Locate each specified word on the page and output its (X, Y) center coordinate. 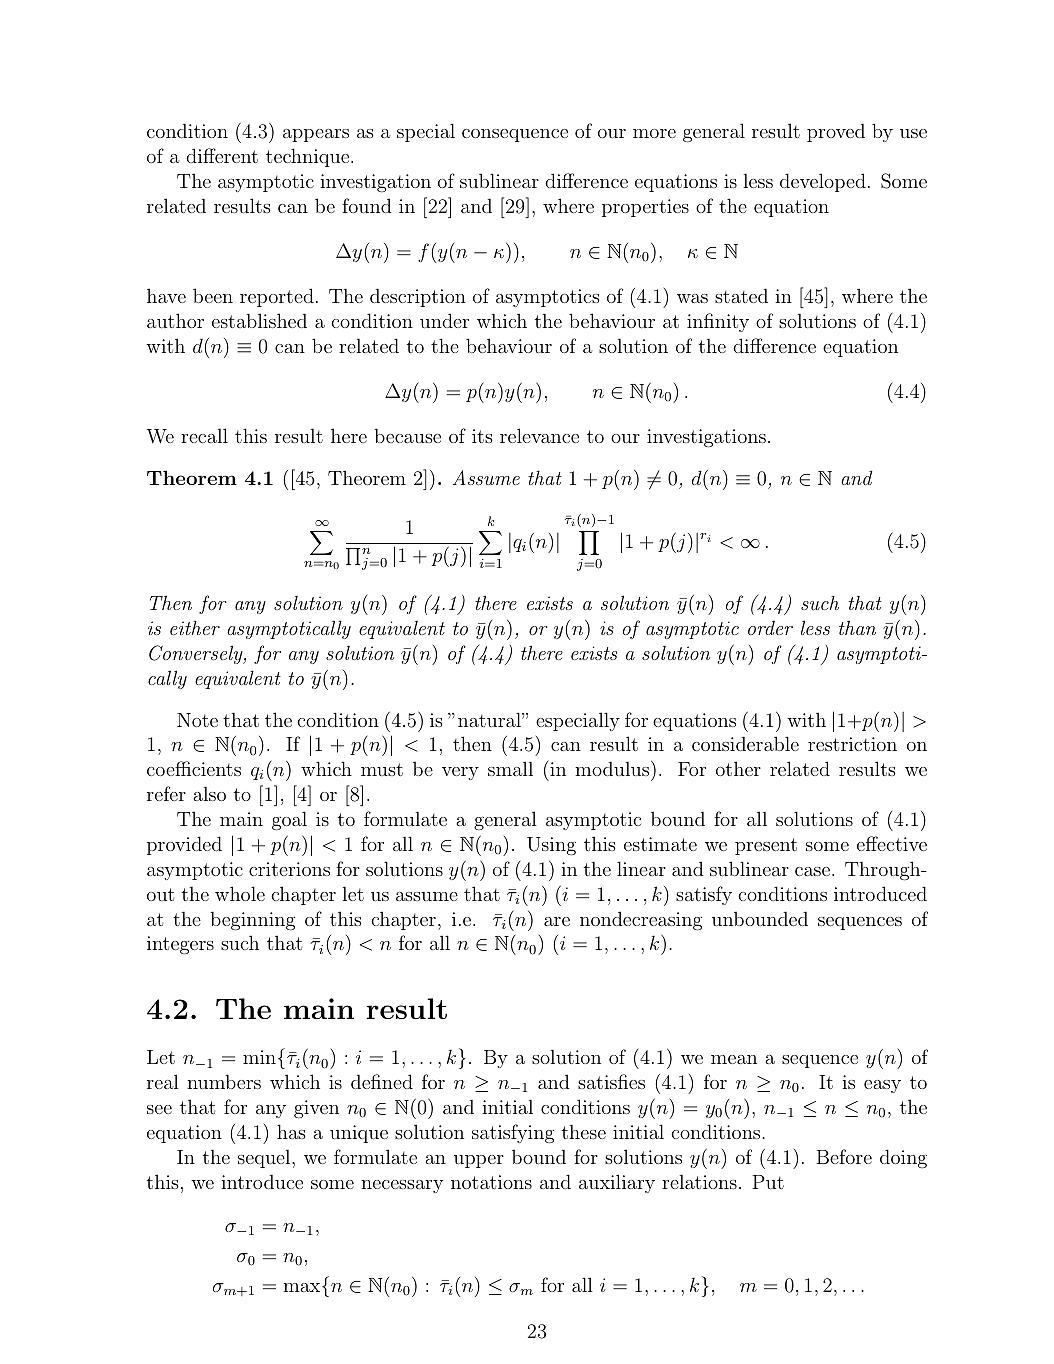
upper (479, 1161)
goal (289, 821)
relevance (539, 435)
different (222, 155)
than (857, 627)
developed (823, 182)
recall (204, 435)
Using (551, 846)
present (766, 846)
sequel (265, 1158)
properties (645, 208)
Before (844, 1156)
